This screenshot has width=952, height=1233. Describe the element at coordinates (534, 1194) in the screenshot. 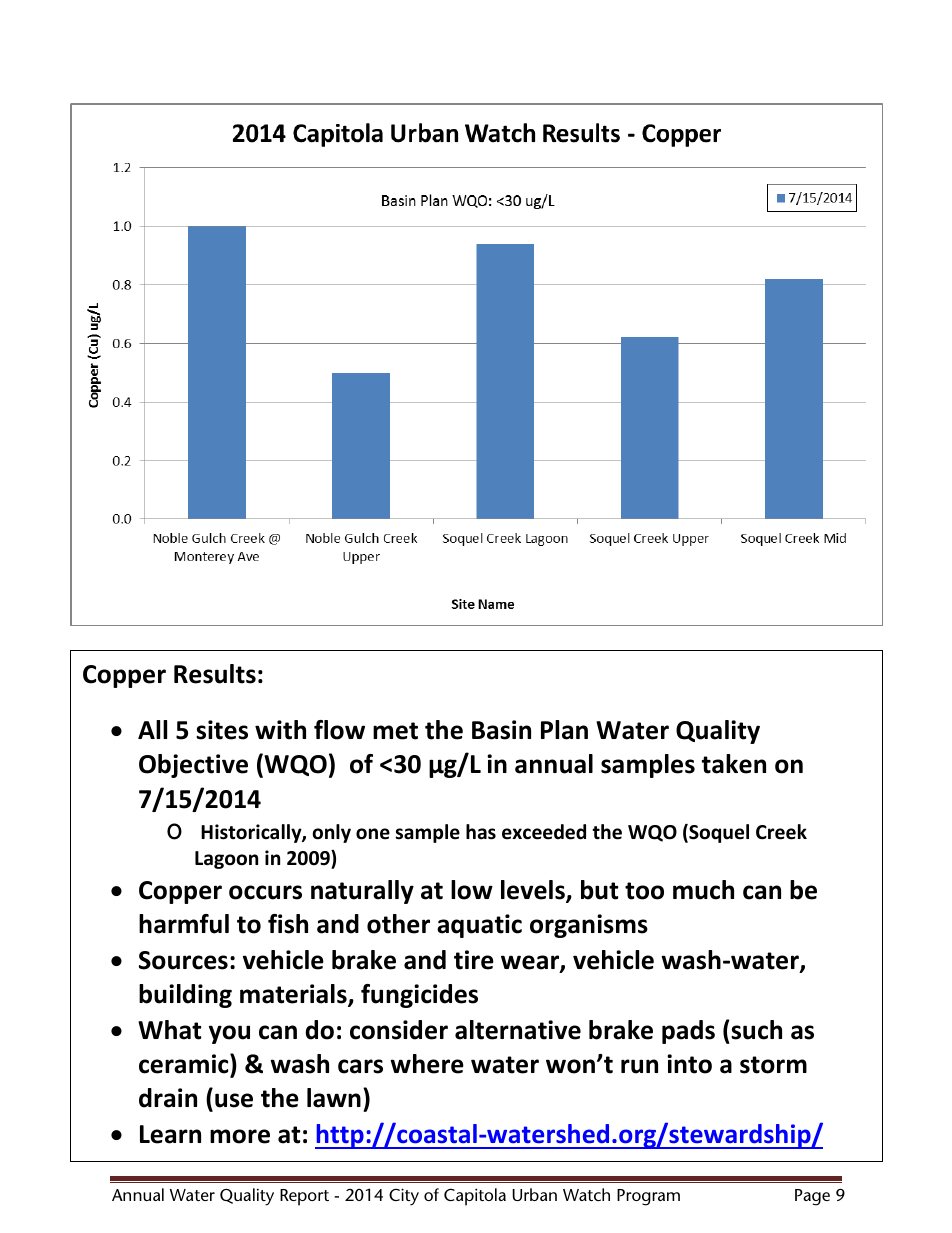

I see `Urban` at that location.
